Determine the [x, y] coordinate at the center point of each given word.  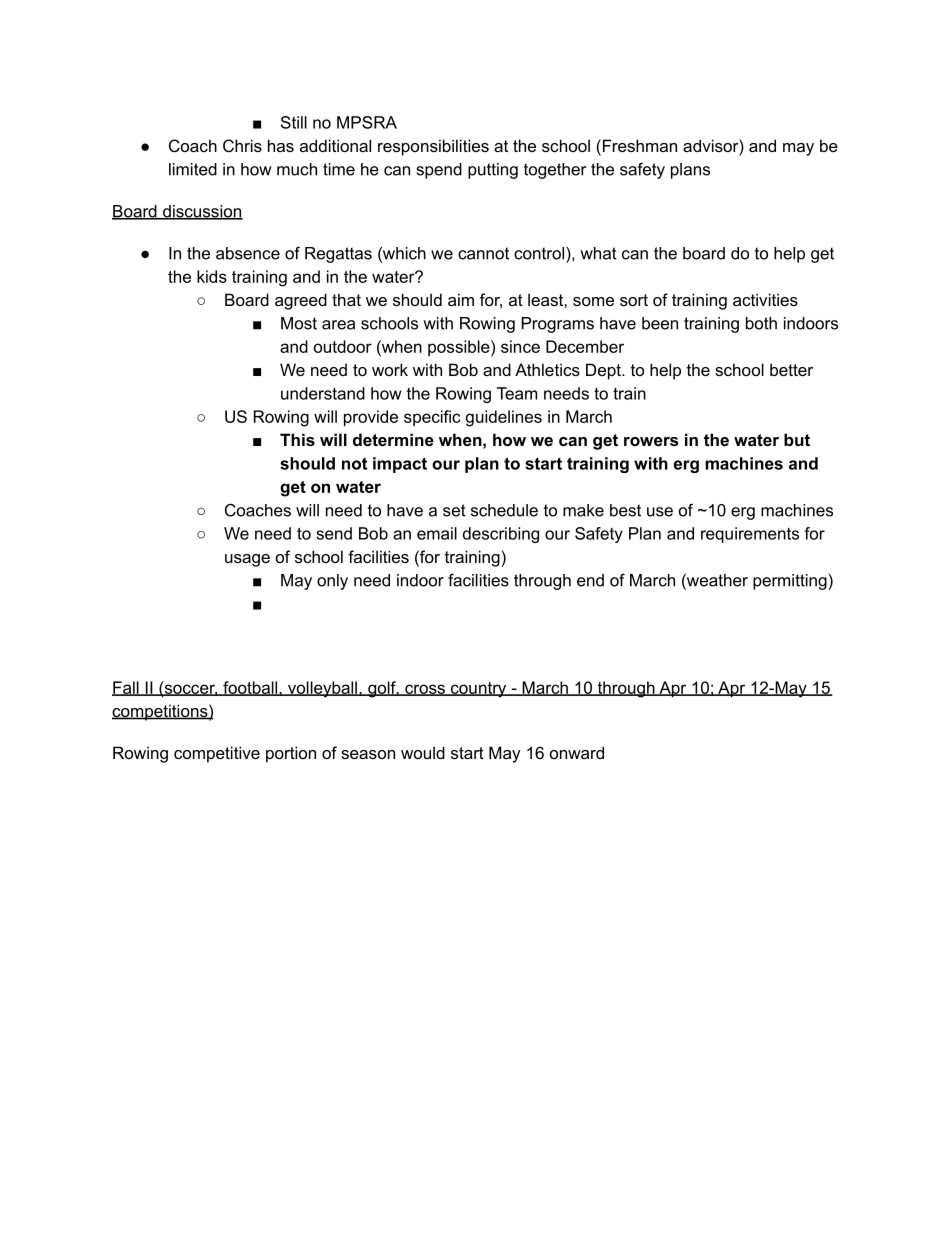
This [297, 439]
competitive [217, 754]
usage [247, 560]
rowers [651, 441]
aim [461, 299]
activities [765, 299]
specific [432, 418]
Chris [242, 145]
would [423, 752]
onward [577, 752]
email [437, 533]
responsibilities [433, 147]
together [555, 171]
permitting [791, 582]
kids [212, 276]
